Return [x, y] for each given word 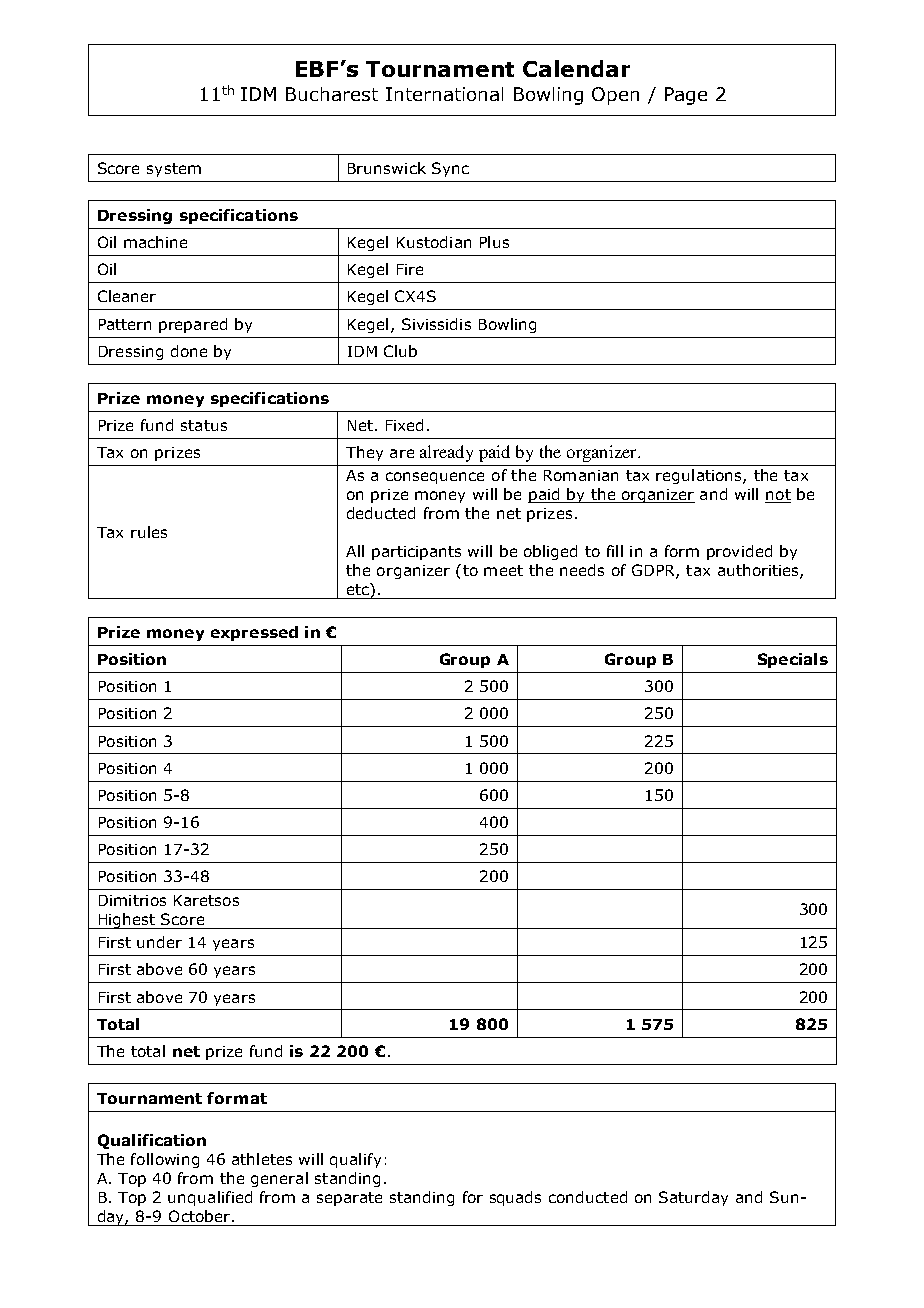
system [174, 170]
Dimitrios [132, 900]
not [778, 496]
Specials [793, 660]
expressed [254, 633]
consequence [435, 478]
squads [515, 1198]
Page [686, 96]
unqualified [210, 1198]
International [444, 94]
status [204, 425]
